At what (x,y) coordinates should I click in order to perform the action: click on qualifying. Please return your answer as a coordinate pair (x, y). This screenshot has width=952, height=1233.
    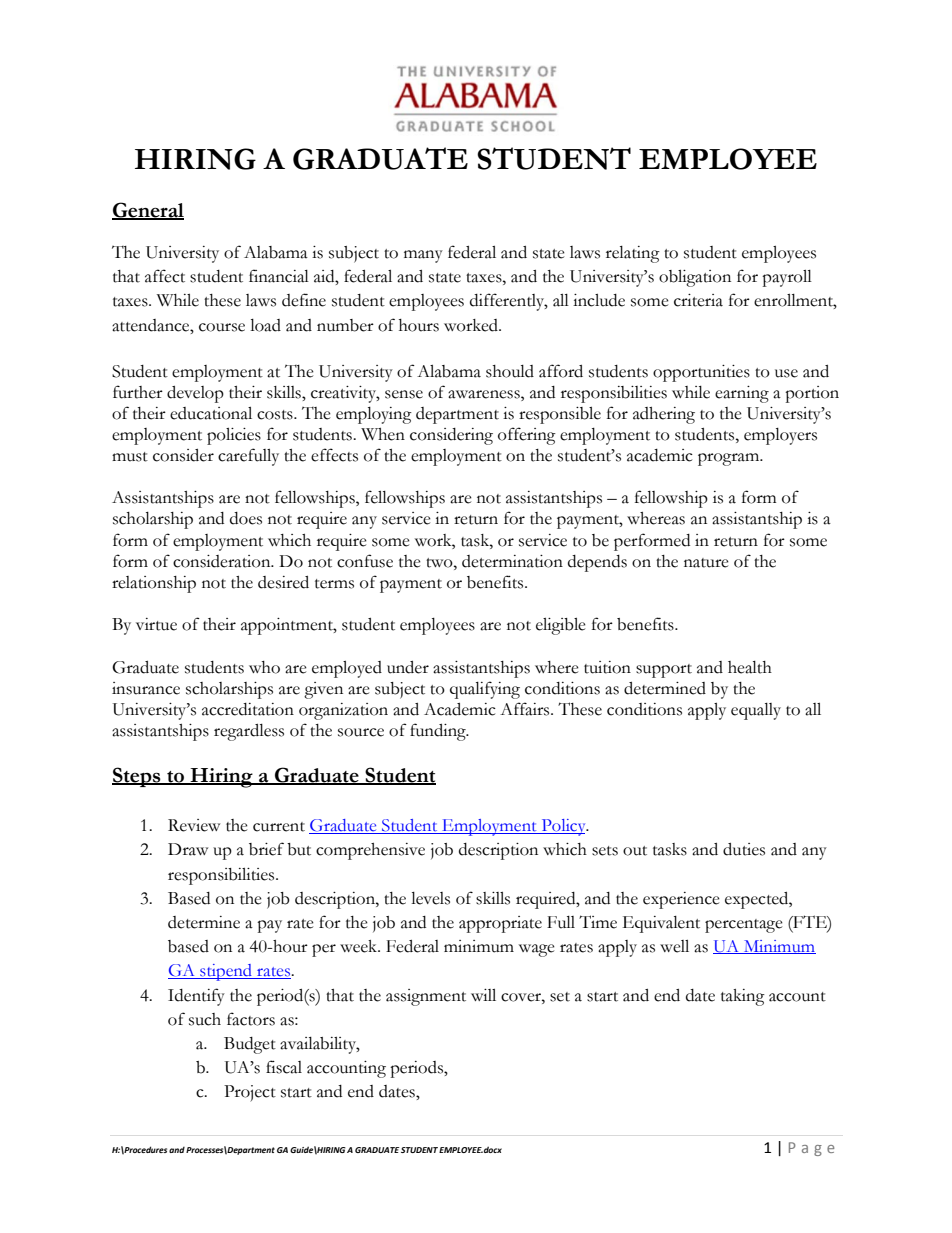
    Looking at the image, I should click on (485, 690).
